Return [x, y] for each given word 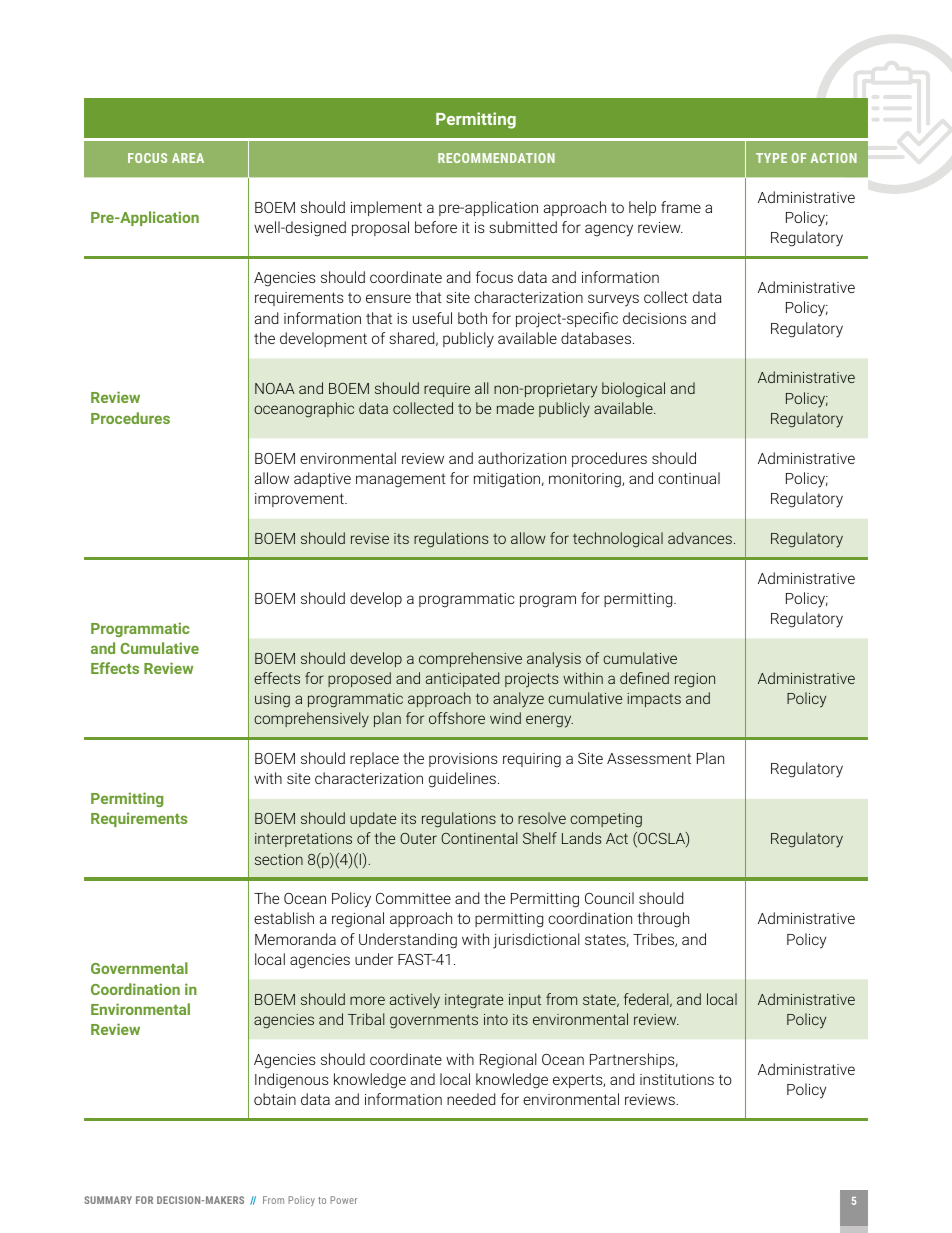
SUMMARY [108, 1200]
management [401, 480]
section [279, 859]
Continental [479, 838]
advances [700, 538]
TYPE [771, 158]
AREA [188, 158]
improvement [300, 500]
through [663, 920]
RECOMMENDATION [496, 158]
